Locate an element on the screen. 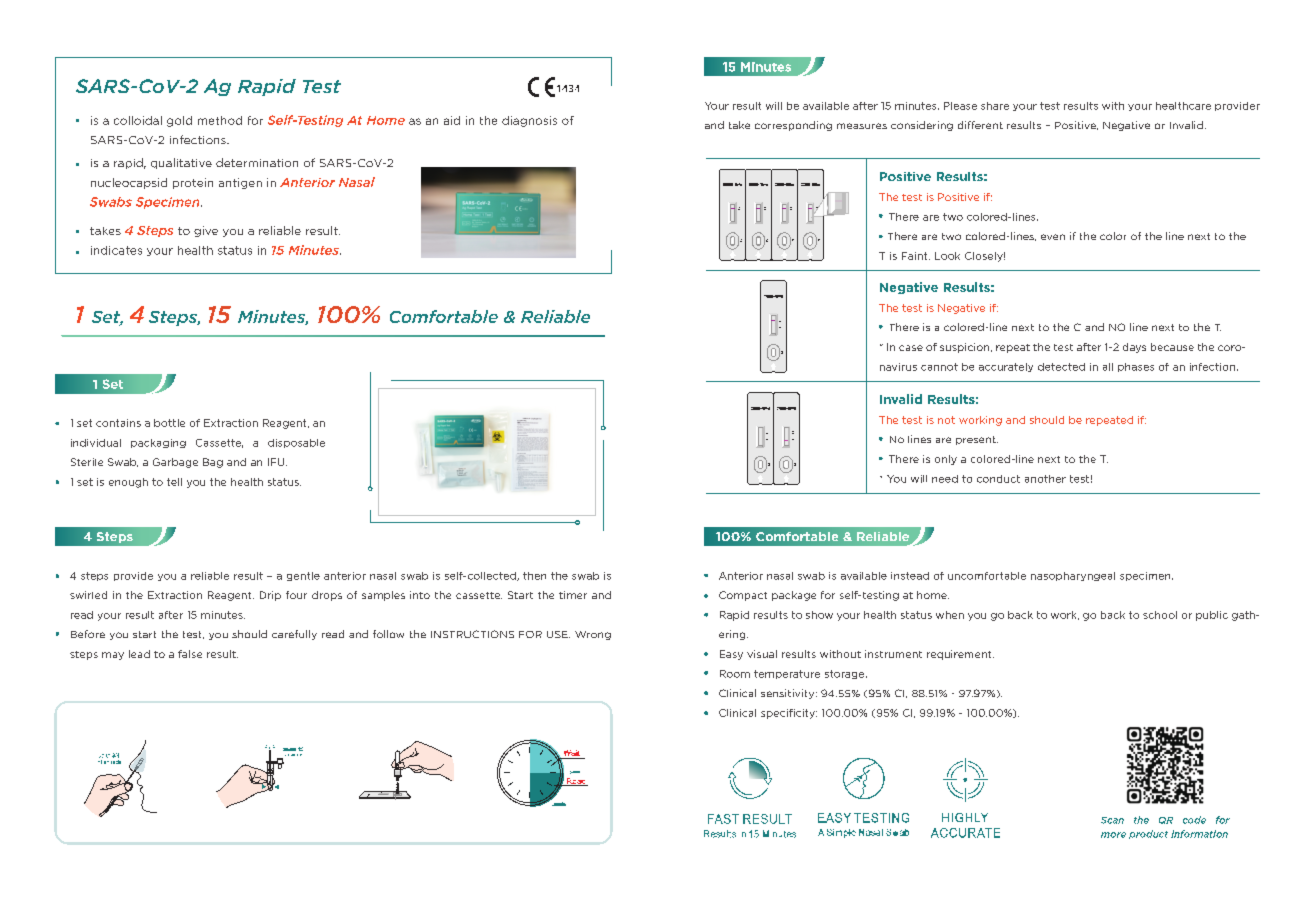 The width and height of the screenshot is (1316, 899). diagnosis is located at coordinates (529, 121).
